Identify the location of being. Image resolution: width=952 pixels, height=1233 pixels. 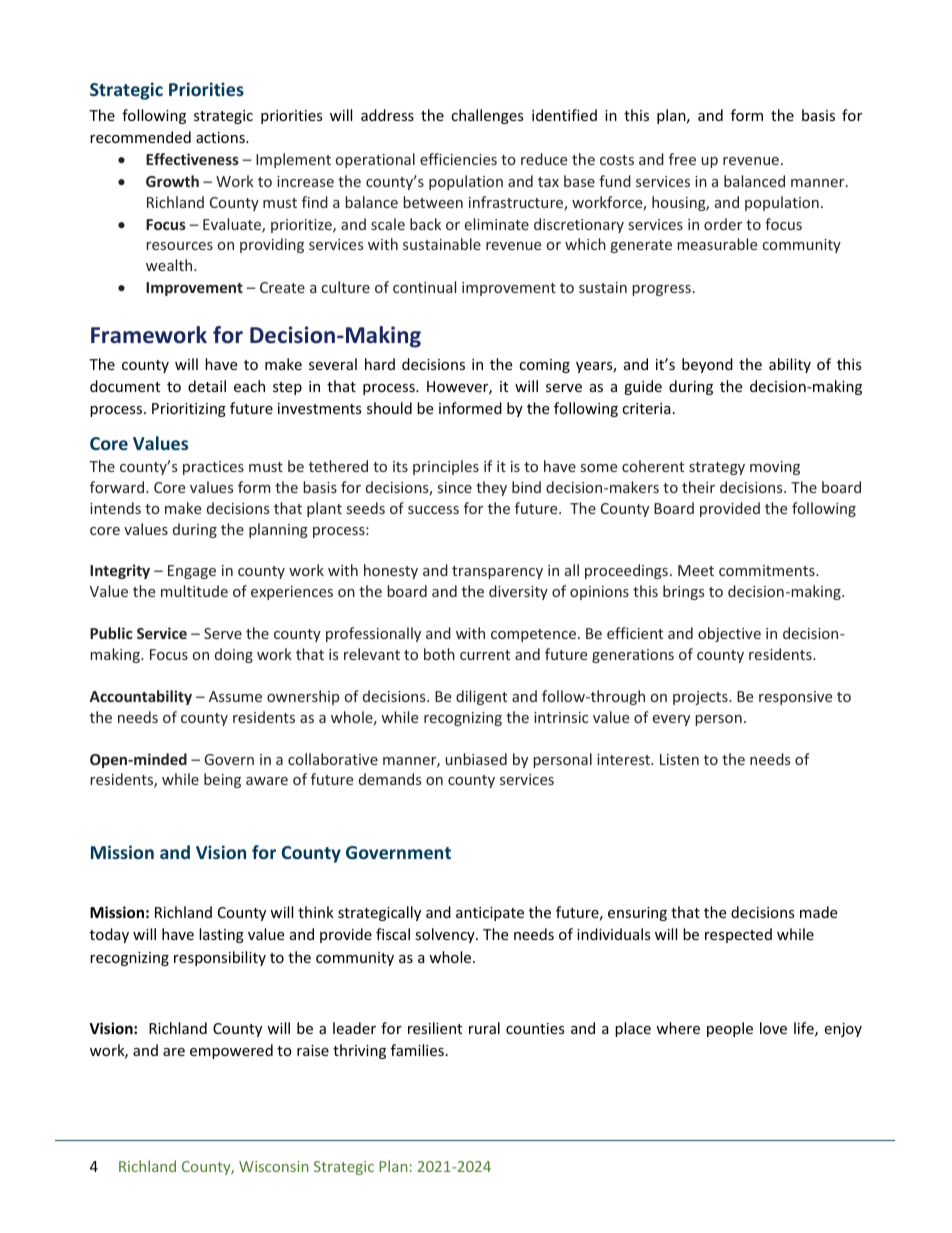
(222, 780).
